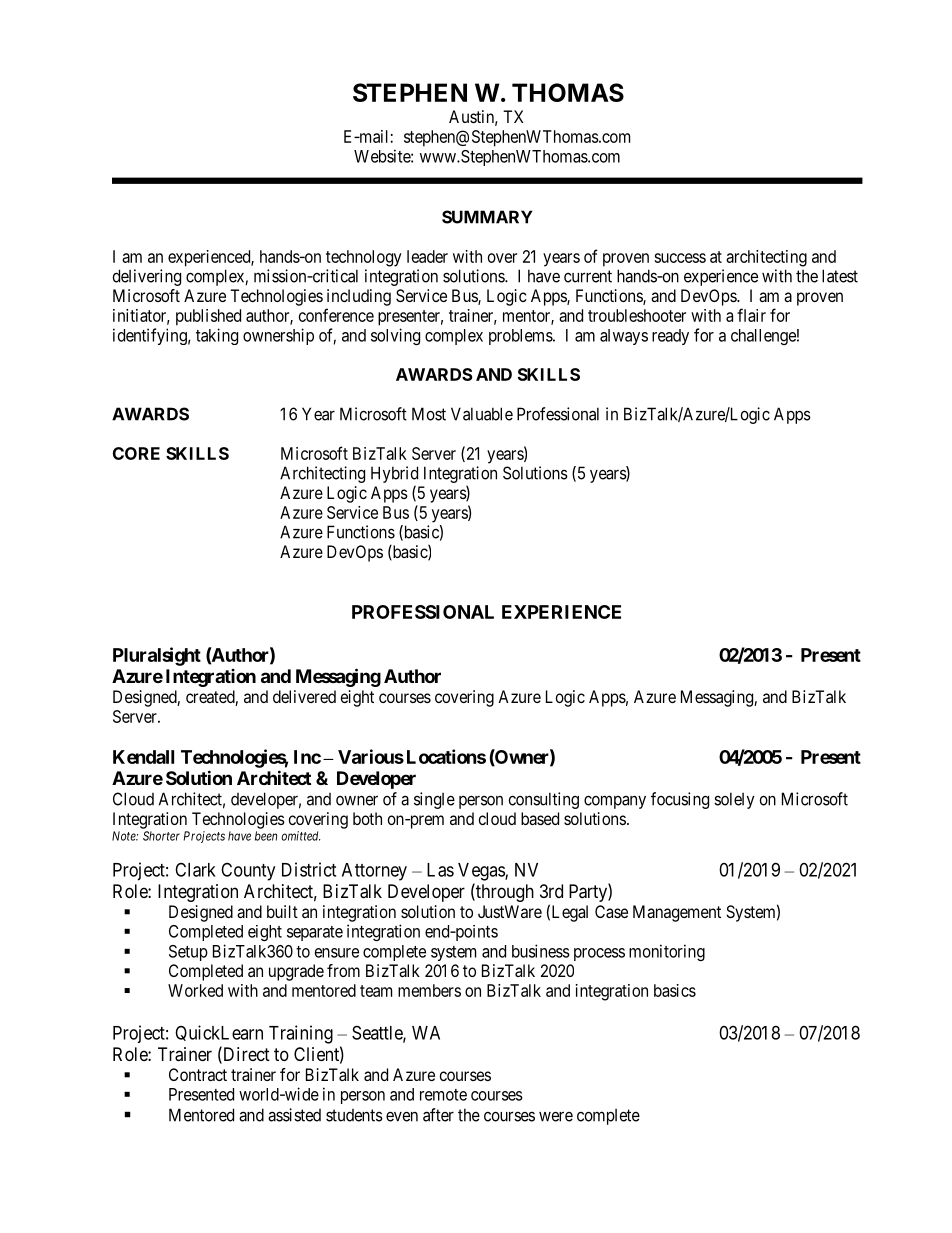 Image resolution: width=952 pixels, height=1233 pixels. I want to click on CORE, so click(136, 453).
